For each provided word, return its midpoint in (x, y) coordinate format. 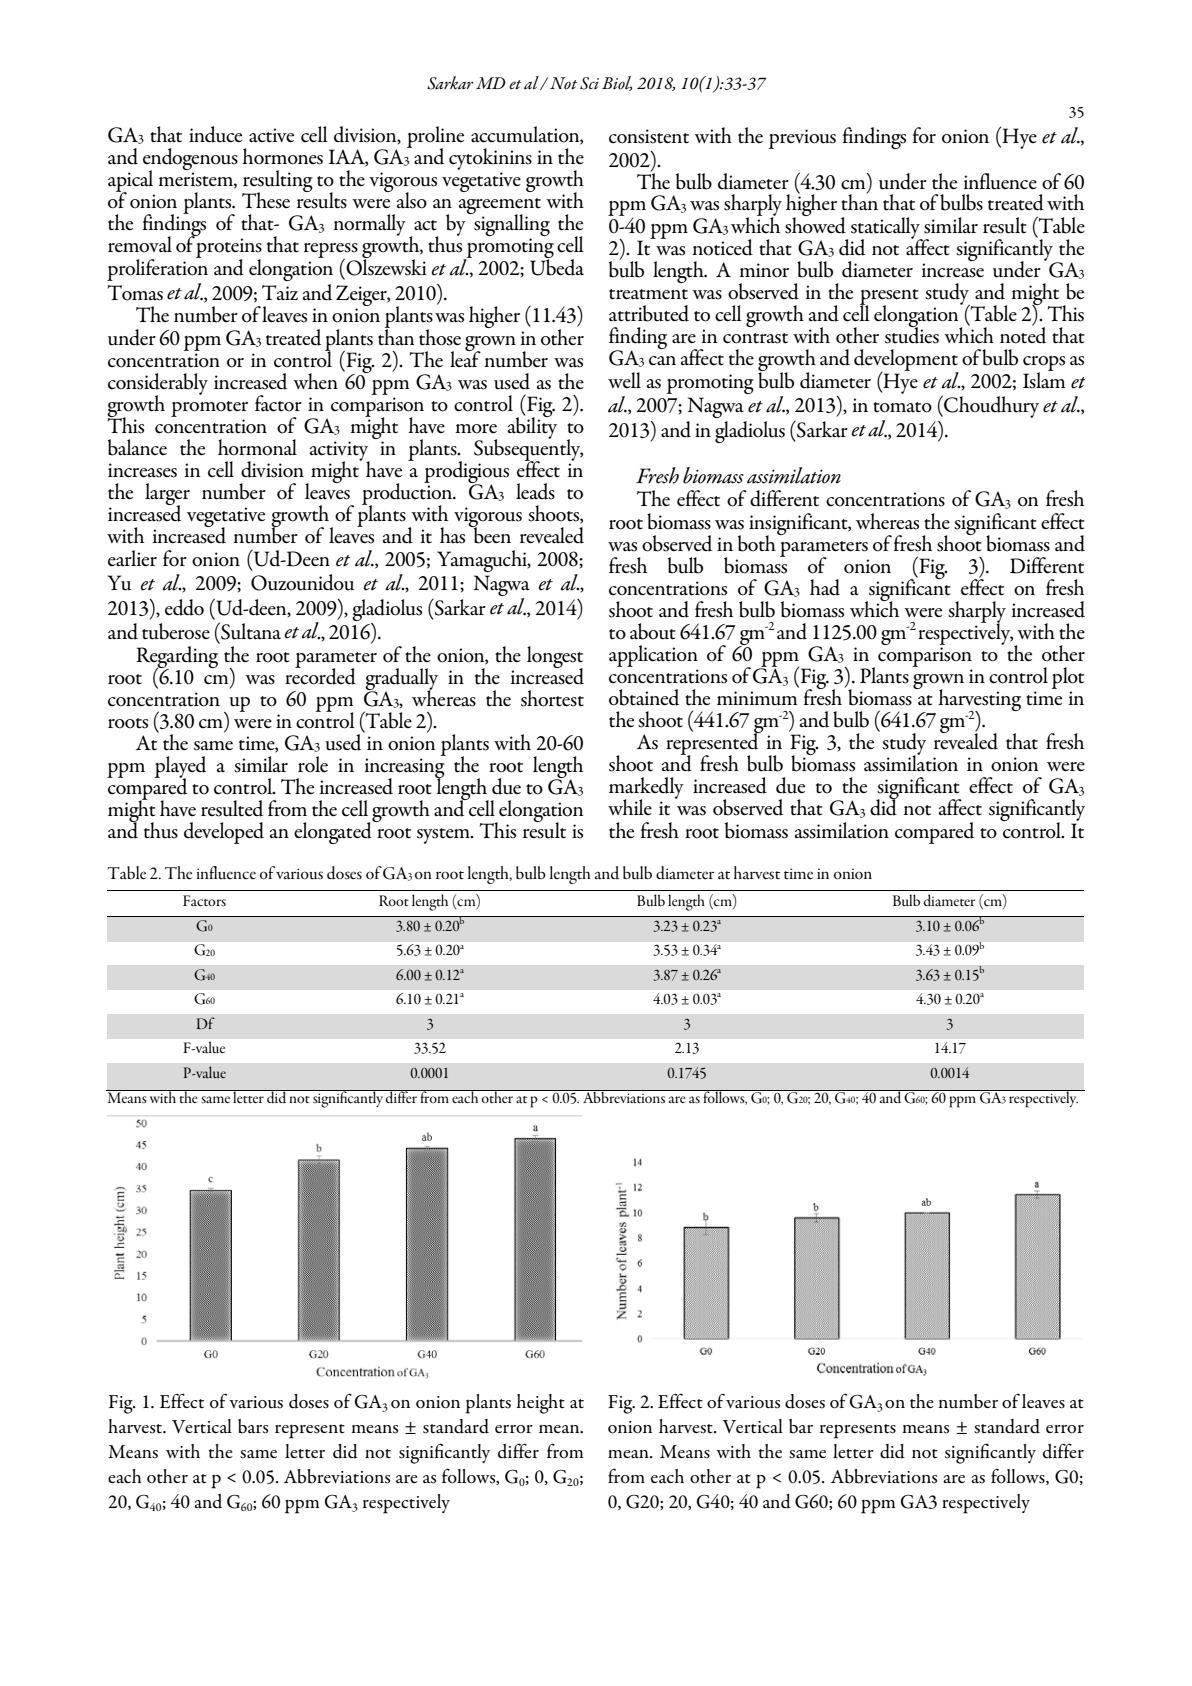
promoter (209, 409)
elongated (334, 832)
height (540, 1404)
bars (253, 1426)
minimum (757, 698)
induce (215, 134)
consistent (649, 136)
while (630, 807)
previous (802, 139)
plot (1067, 678)
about (653, 631)
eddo (184, 607)
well (624, 380)
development (906, 361)
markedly (646, 789)
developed (224, 833)
